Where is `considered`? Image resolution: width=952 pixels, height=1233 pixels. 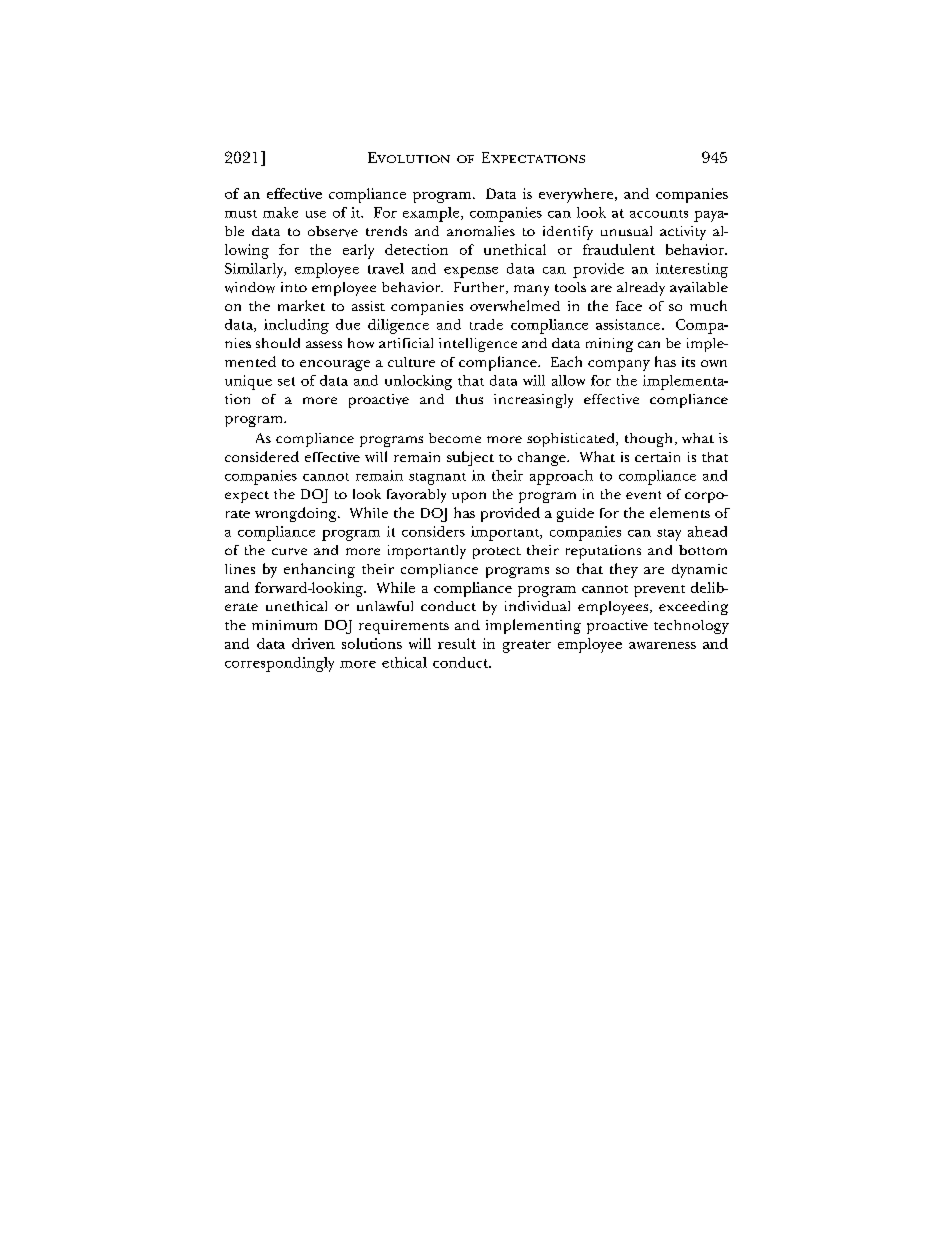 considered is located at coordinates (262, 456).
